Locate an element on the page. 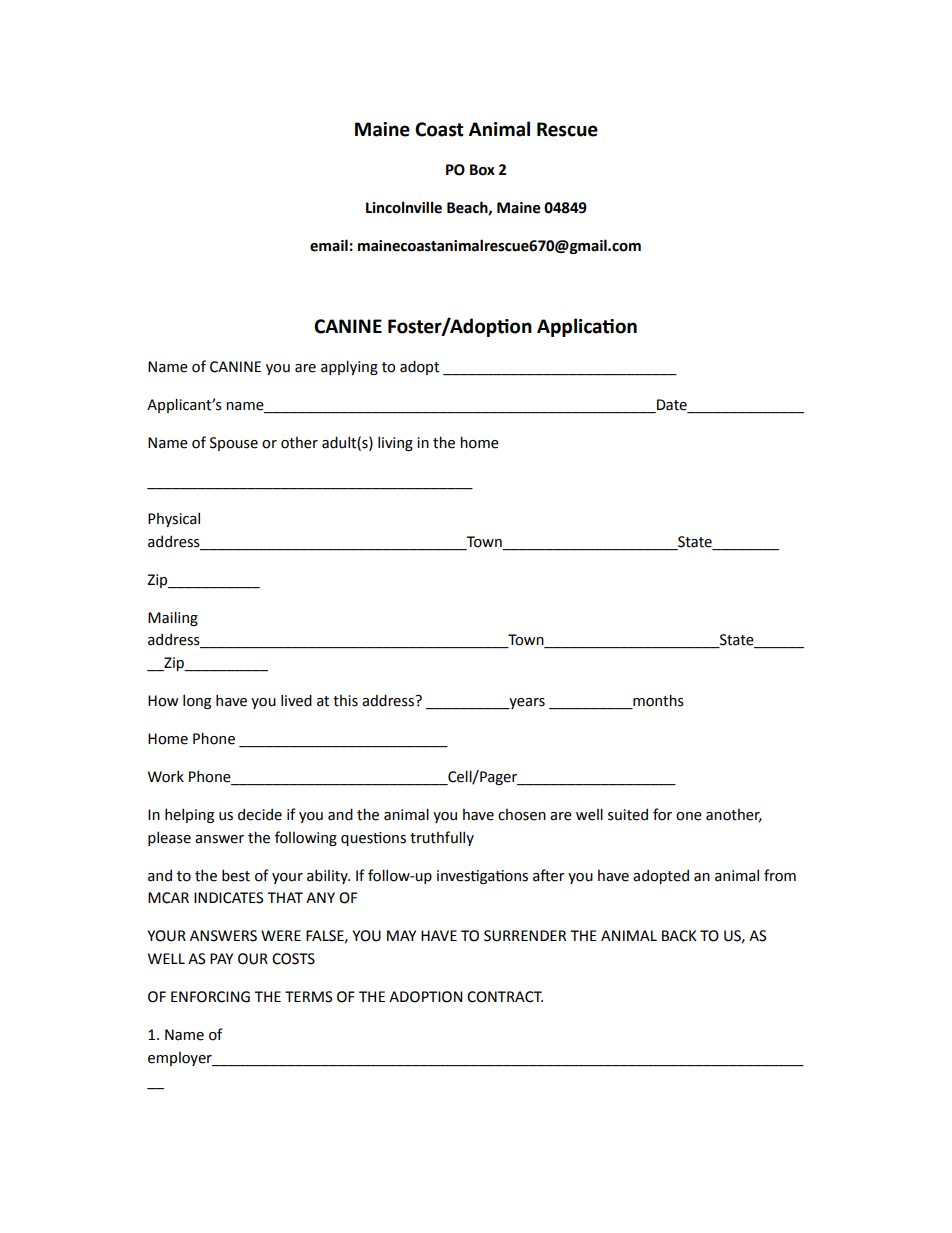 The width and height of the page is (952, 1233). Box is located at coordinates (482, 170).
